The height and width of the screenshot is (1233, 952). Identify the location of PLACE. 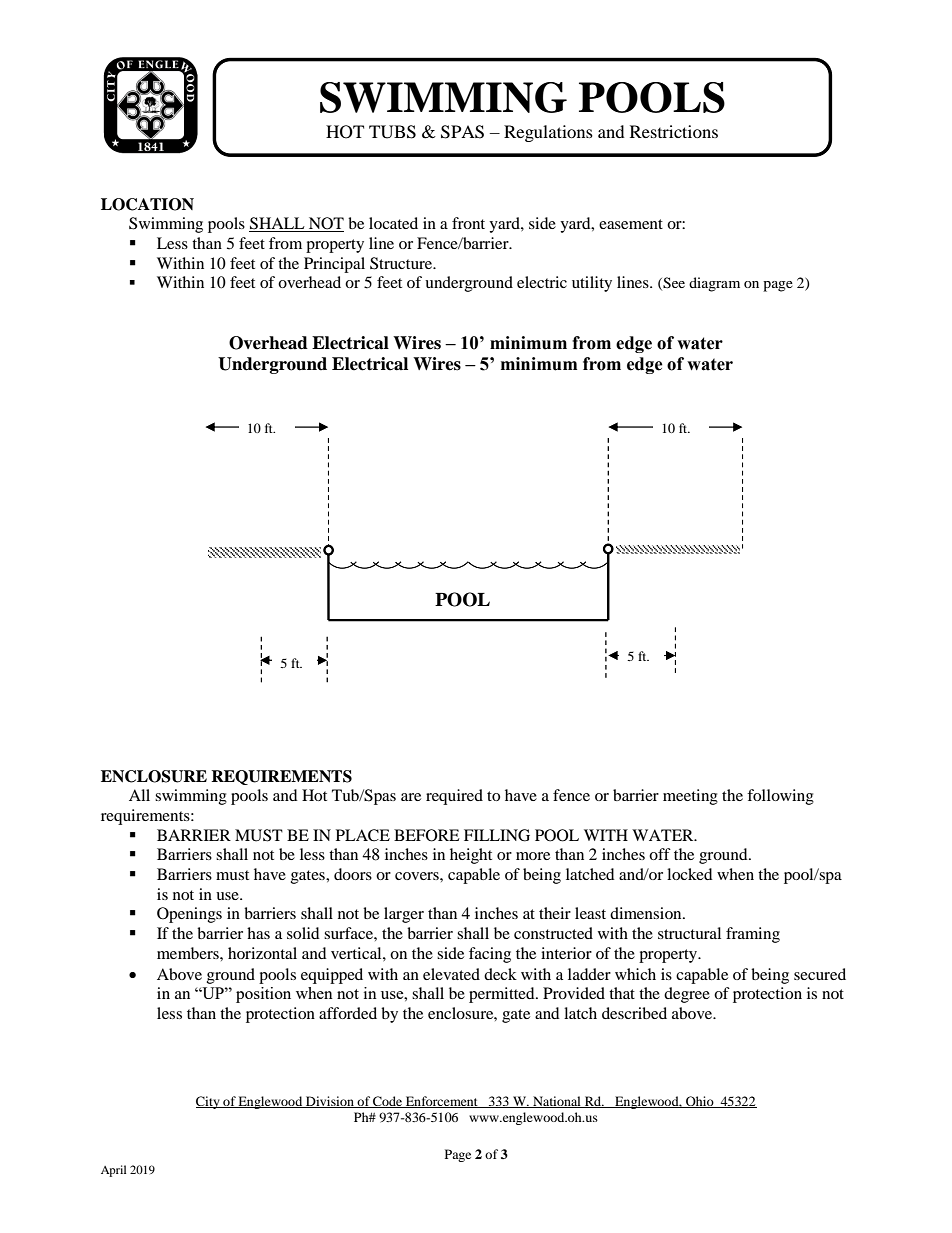
(363, 835).
